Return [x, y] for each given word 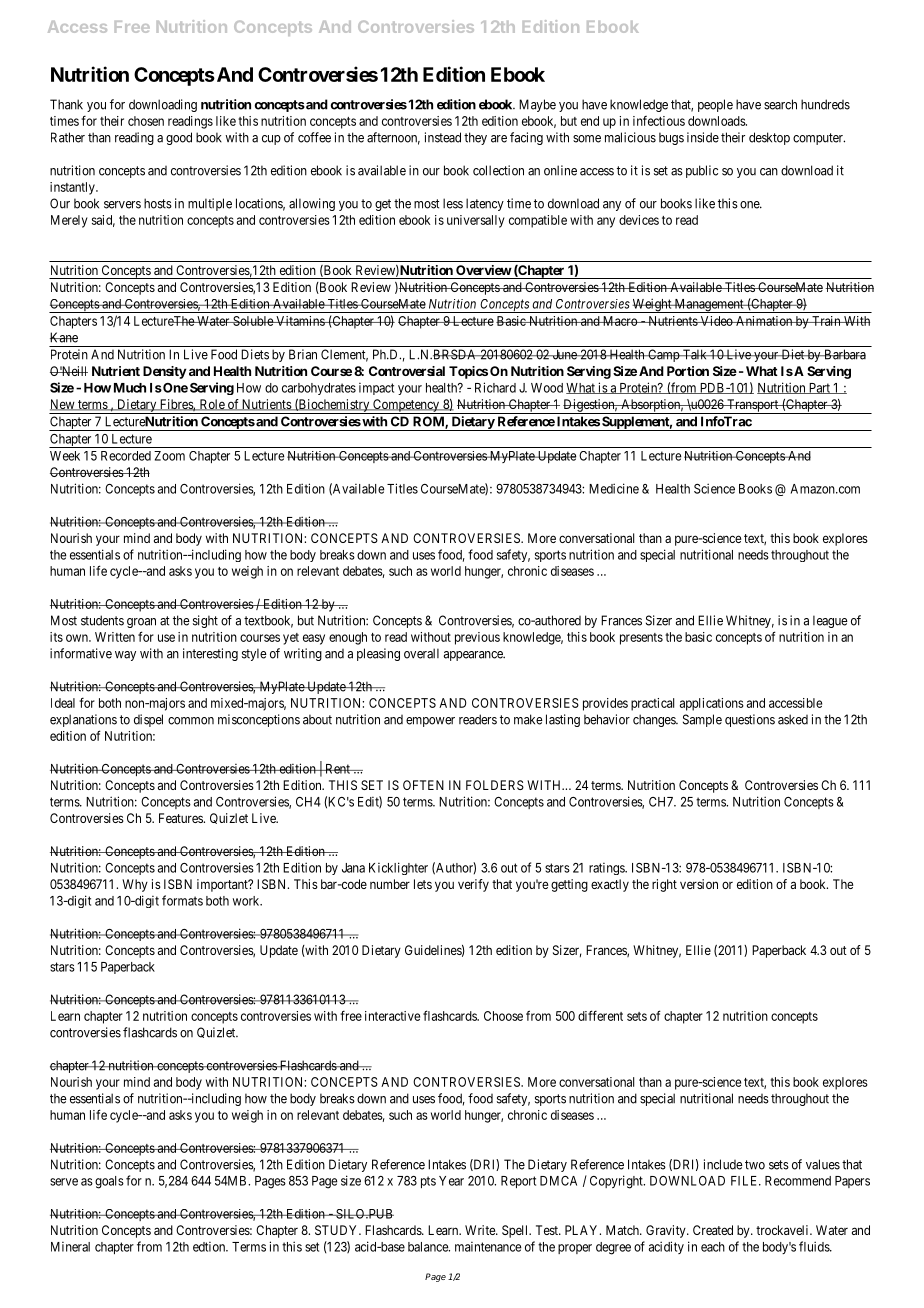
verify [473, 885]
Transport [753, 406]
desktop [769, 138]
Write [481, 1230]
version [699, 884]
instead [443, 137]
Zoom [169, 456]
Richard [495, 387]
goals [109, 1182]
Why [135, 885]
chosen [146, 121]
